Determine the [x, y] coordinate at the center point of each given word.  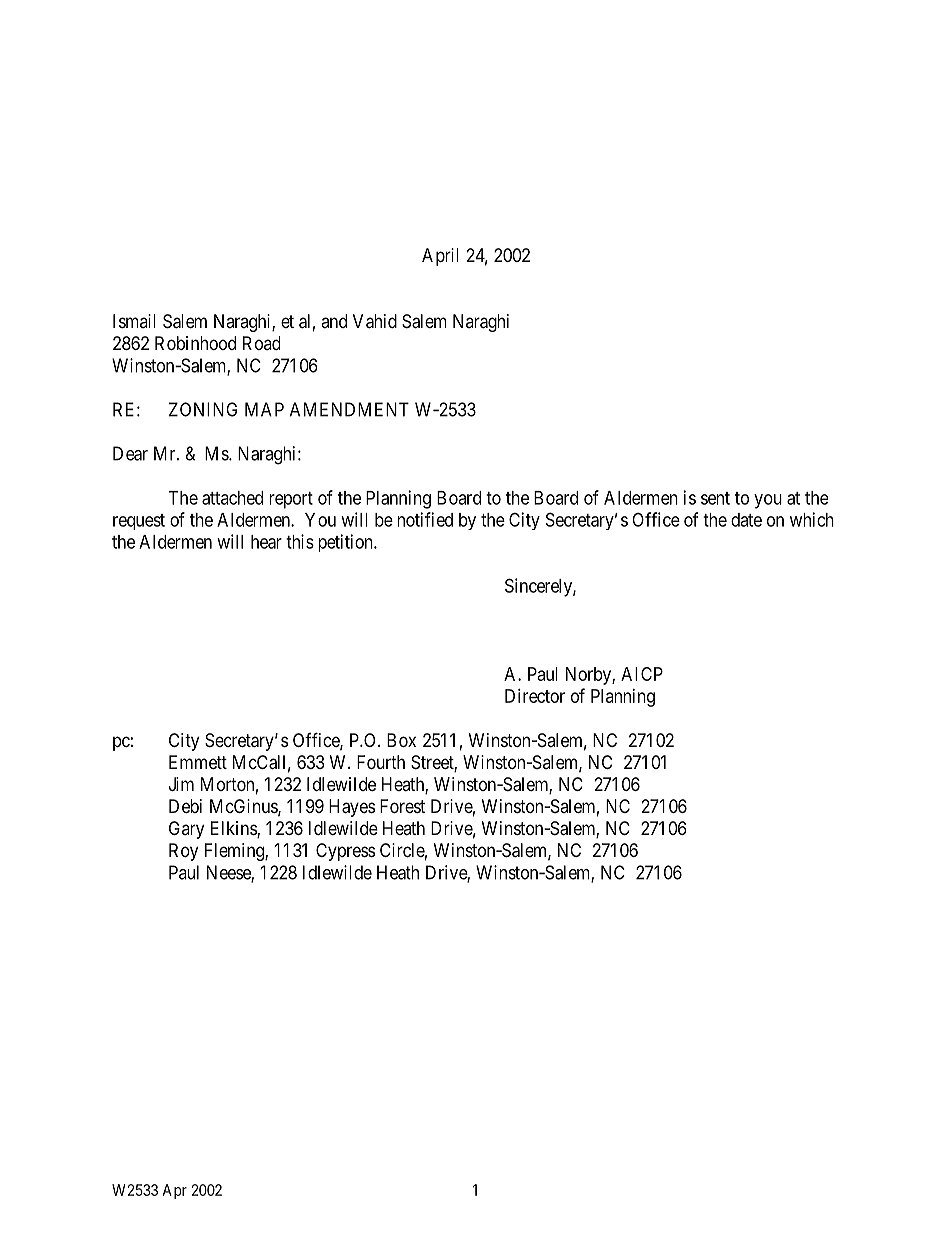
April [440, 257]
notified [425, 519]
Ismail [134, 321]
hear [266, 542]
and [334, 321]
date [746, 520]
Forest [402, 806]
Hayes [352, 808]
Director [535, 696]
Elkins [234, 829]
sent [715, 498]
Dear [130, 453]
